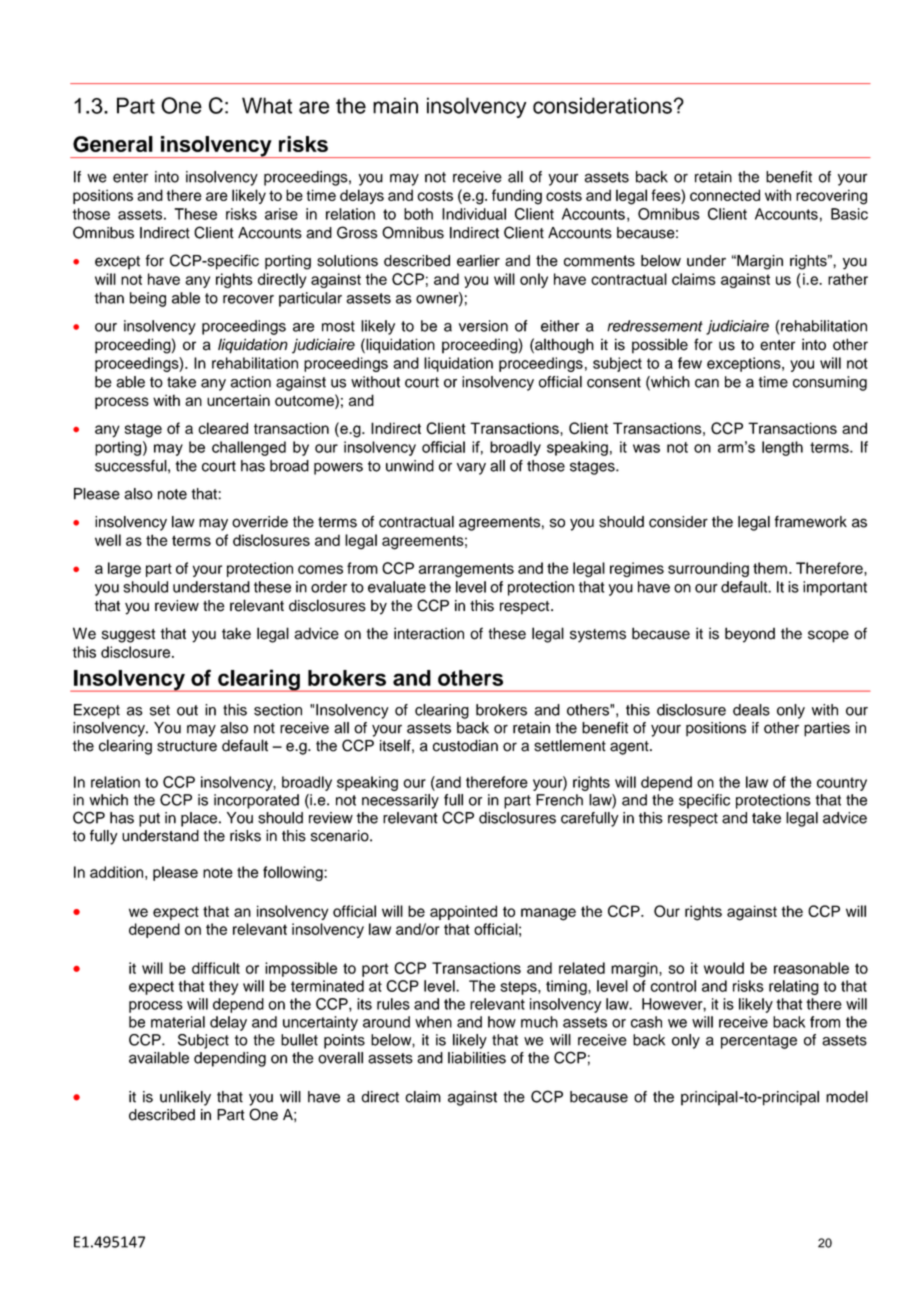  I want to click on them, so click(770, 568).
